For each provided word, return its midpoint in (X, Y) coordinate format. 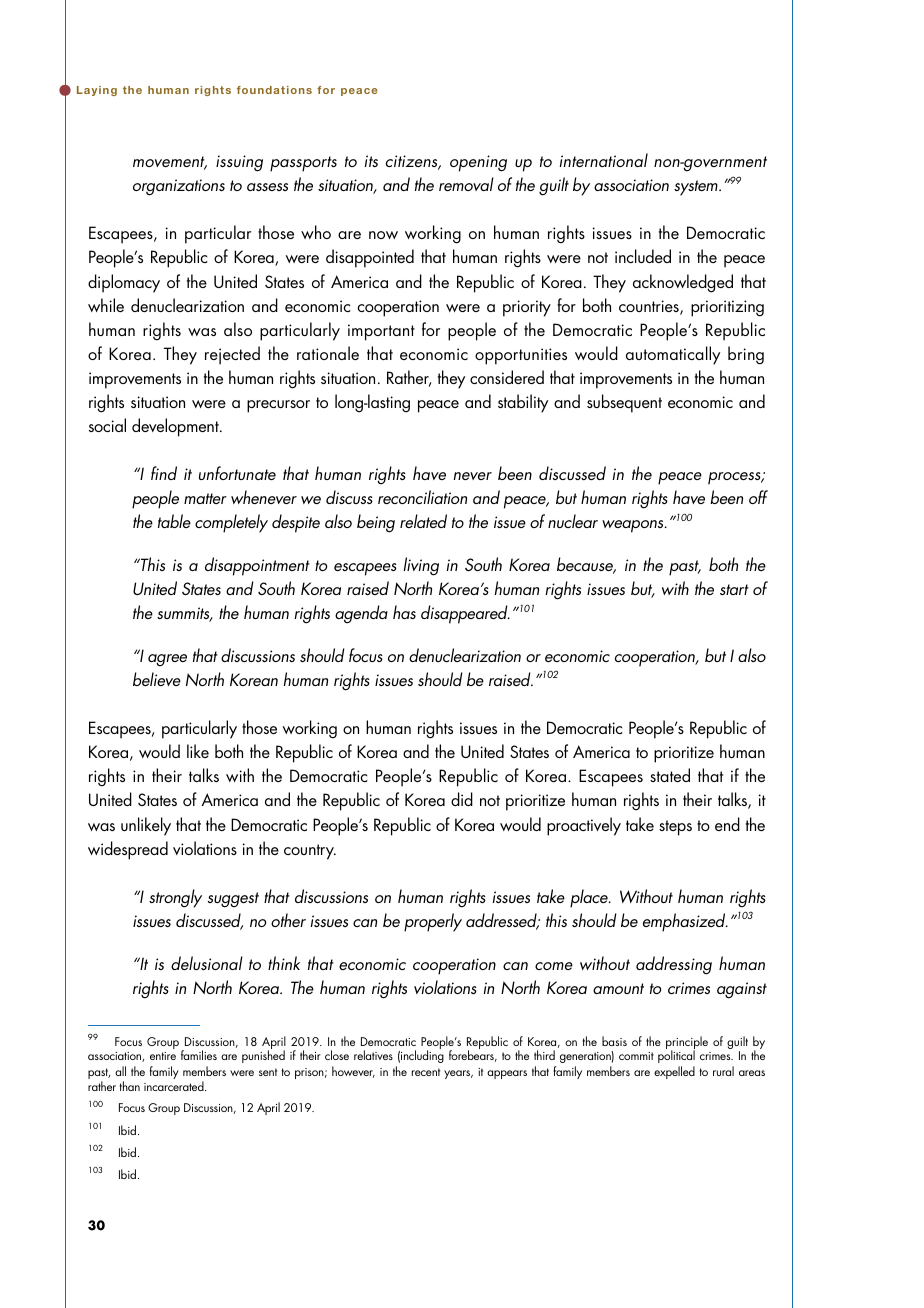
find (164, 473)
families (199, 1055)
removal (466, 184)
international (604, 160)
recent (426, 1072)
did (462, 799)
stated (670, 775)
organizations (179, 187)
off (758, 497)
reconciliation (422, 497)
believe (157, 679)
